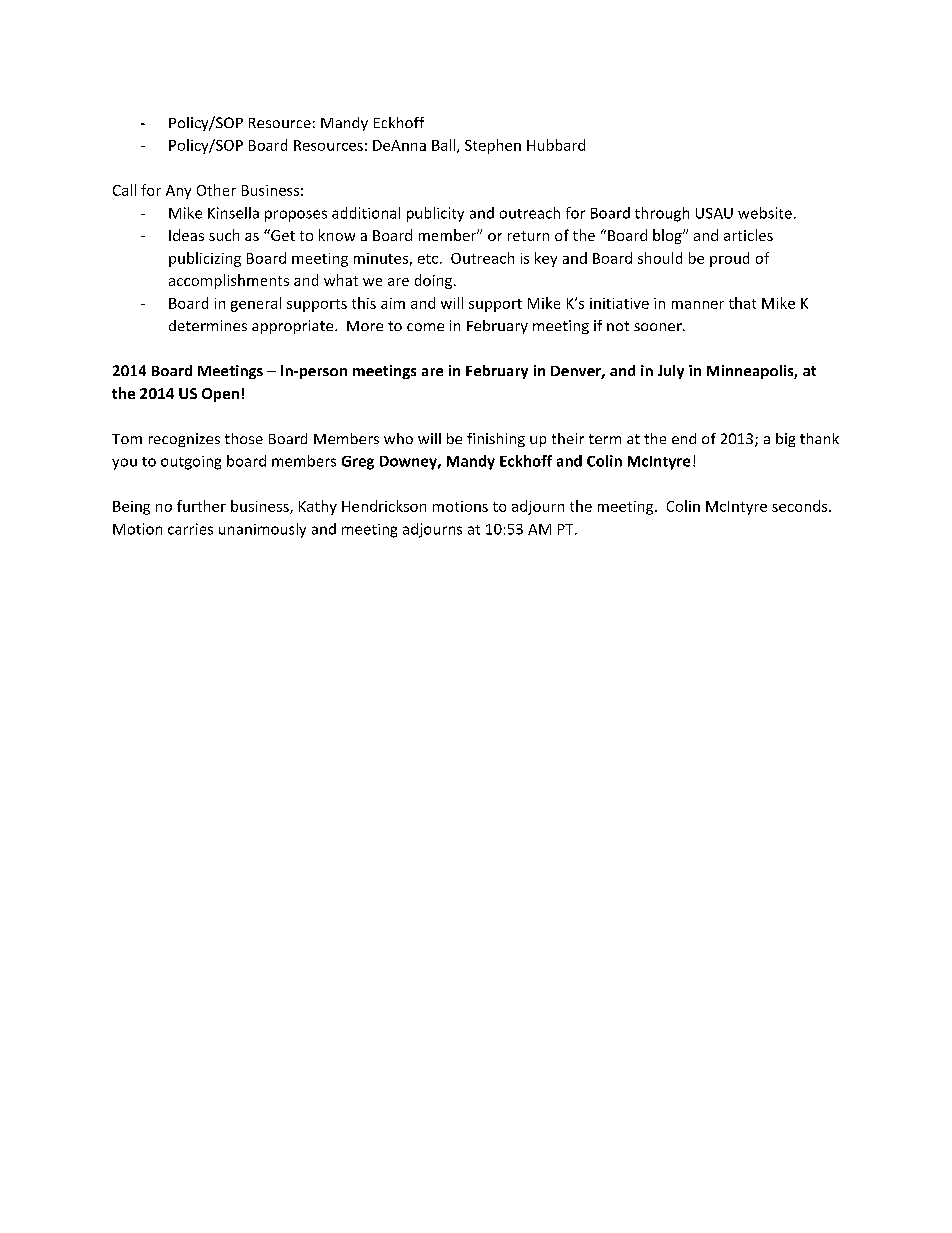 The height and width of the document is (1233, 952). Describe the element at coordinates (556, 145) in the document. I see `Hubbard` at that location.
